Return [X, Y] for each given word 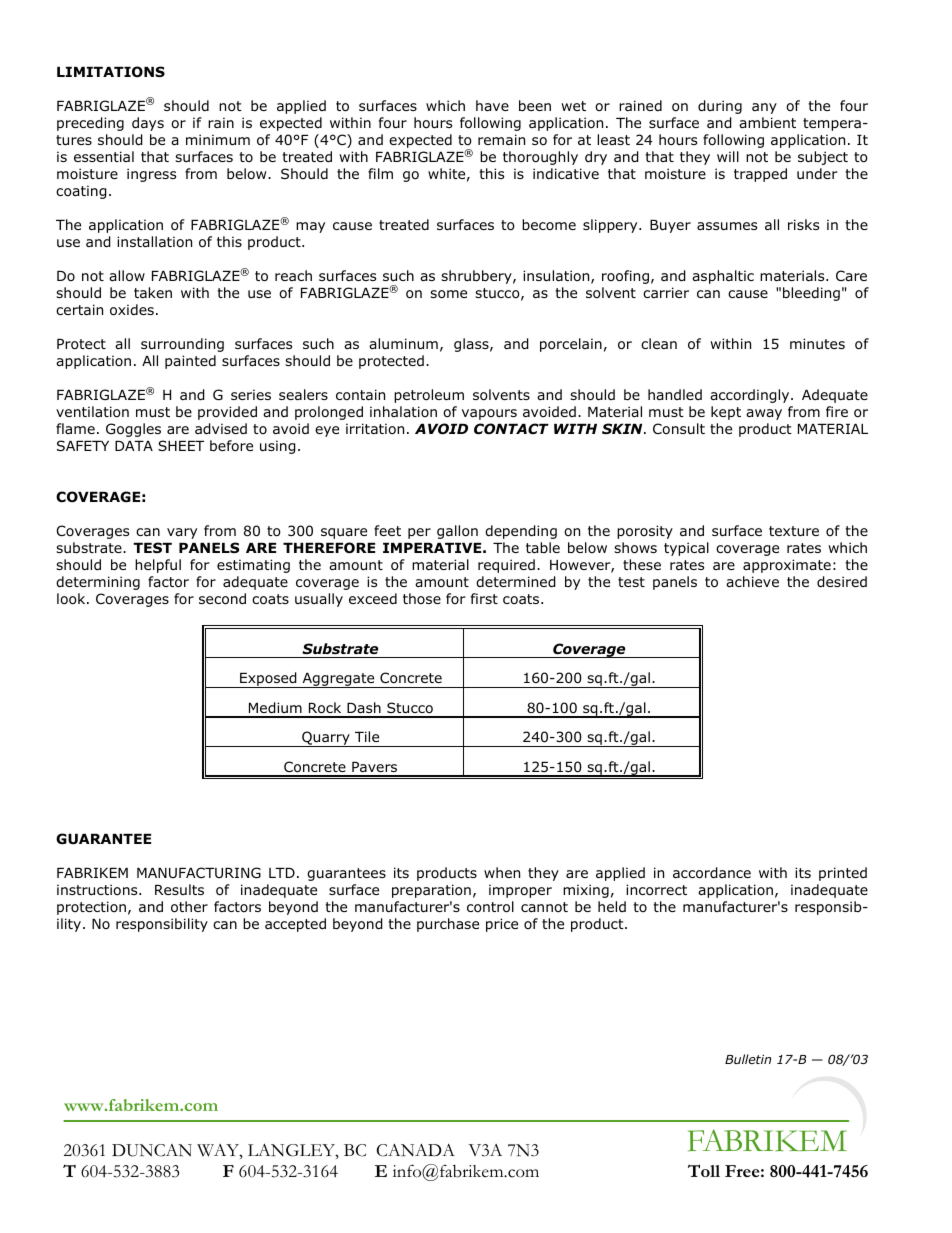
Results [179, 889]
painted [190, 362]
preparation [431, 891]
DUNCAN [152, 1150]
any [764, 108]
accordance [712, 873]
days [148, 124]
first [484, 598]
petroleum [429, 396]
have [492, 105]
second [222, 599]
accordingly [751, 396]
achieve [752, 581]
